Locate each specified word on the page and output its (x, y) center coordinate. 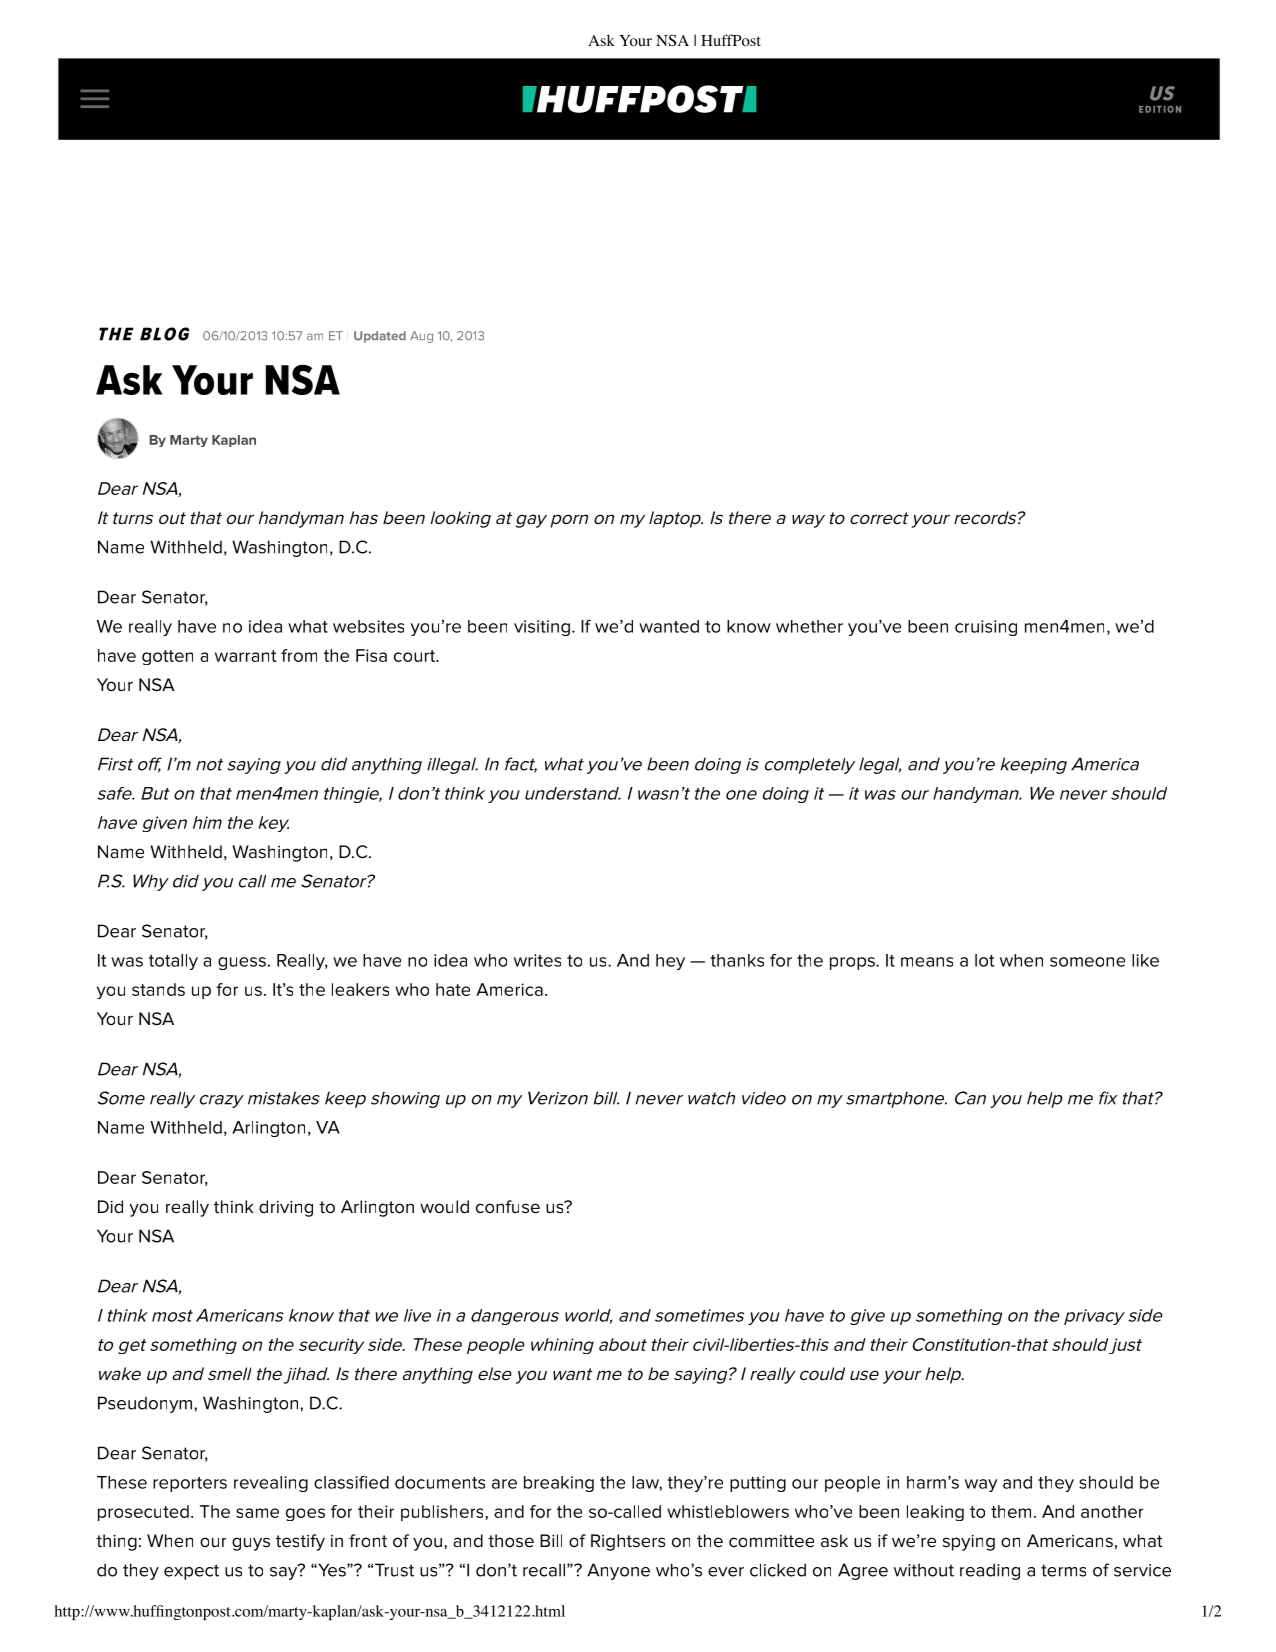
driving (286, 1208)
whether (809, 626)
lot (984, 960)
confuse (508, 1207)
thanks (737, 960)
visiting (542, 628)
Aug (421, 337)
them (1011, 1511)
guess (242, 963)
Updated (380, 337)
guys (251, 1544)
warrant (245, 656)
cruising (986, 628)
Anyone (618, 1571)
